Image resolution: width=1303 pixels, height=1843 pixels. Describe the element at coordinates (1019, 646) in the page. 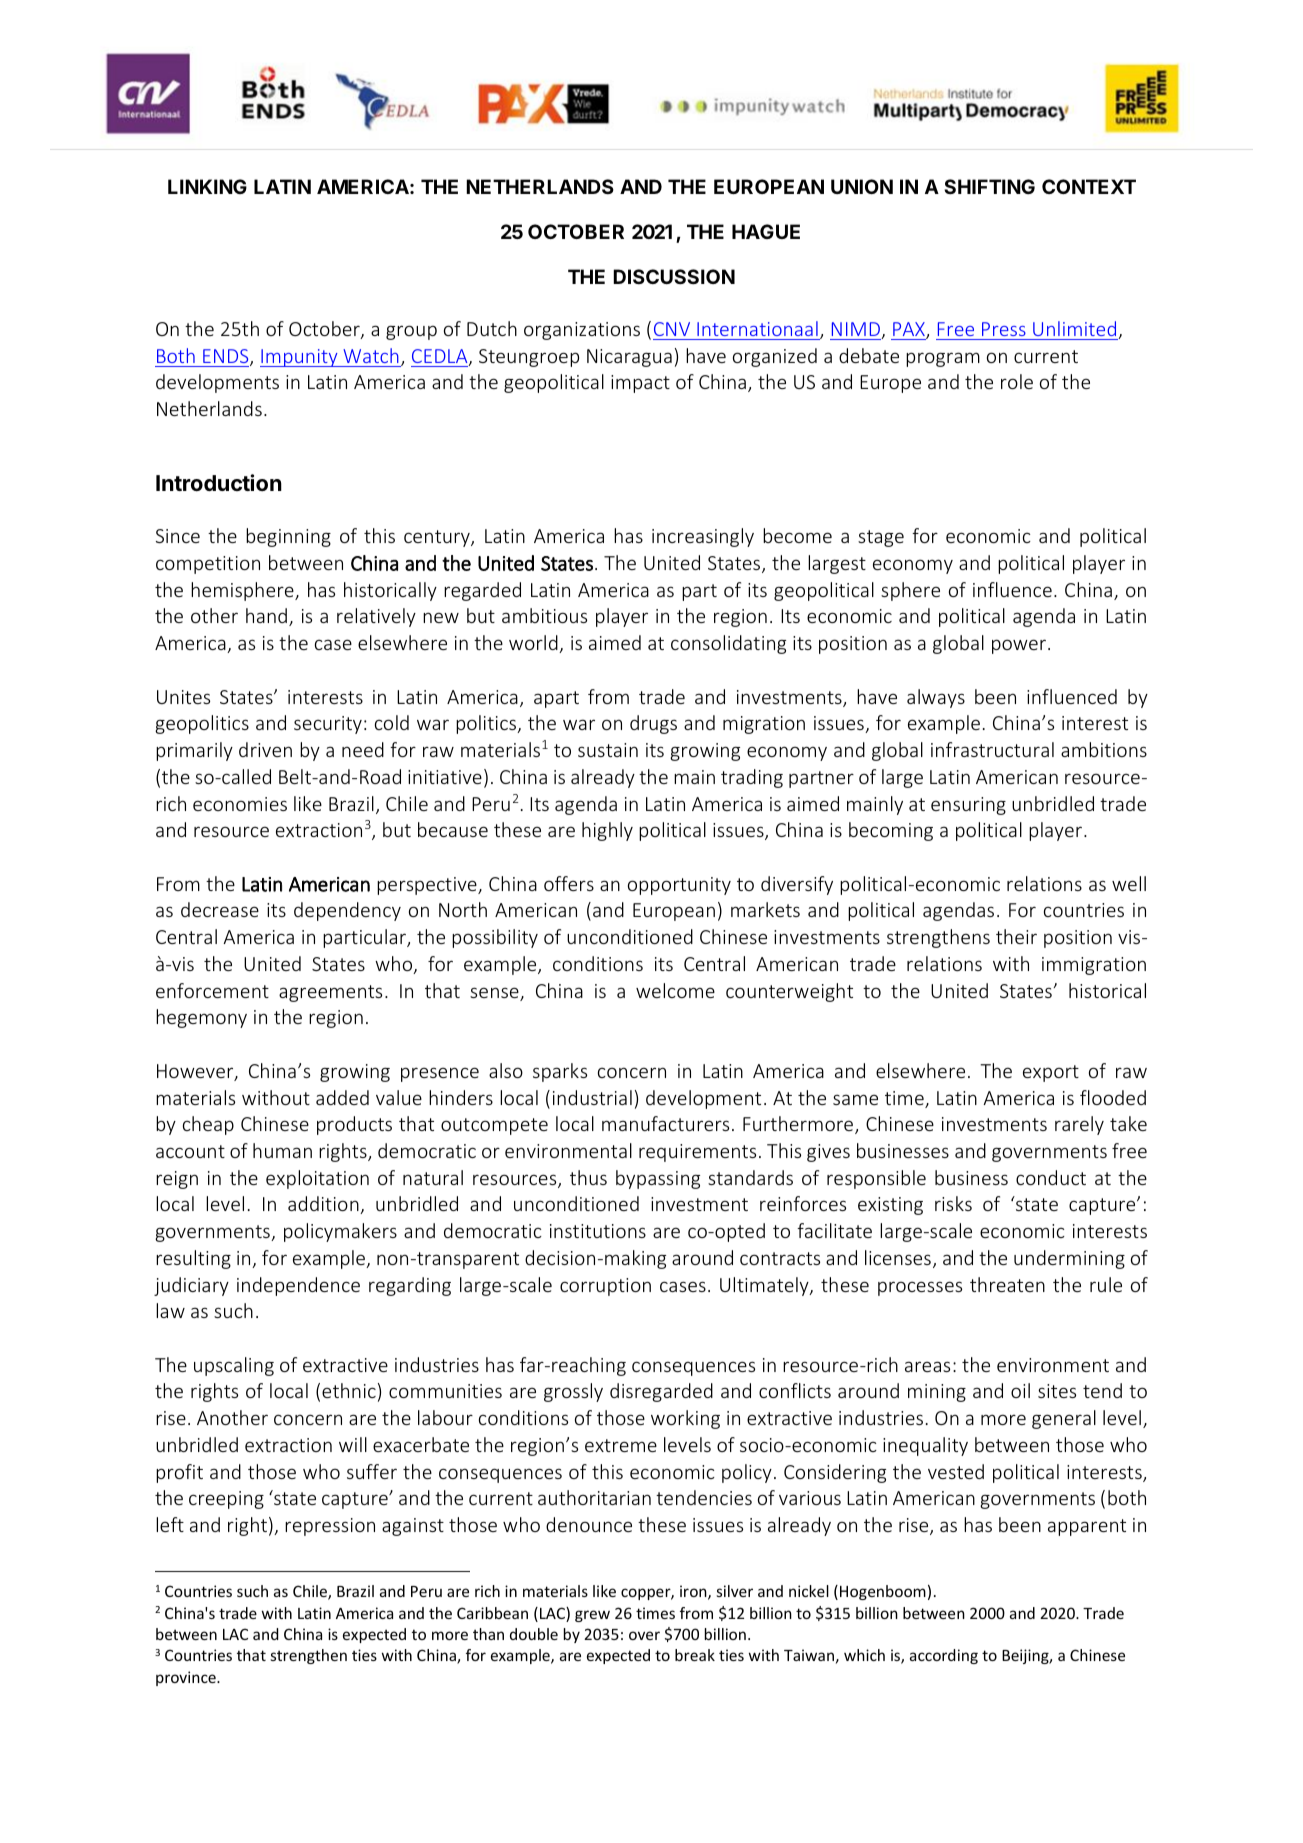

I see `power` at that location.
